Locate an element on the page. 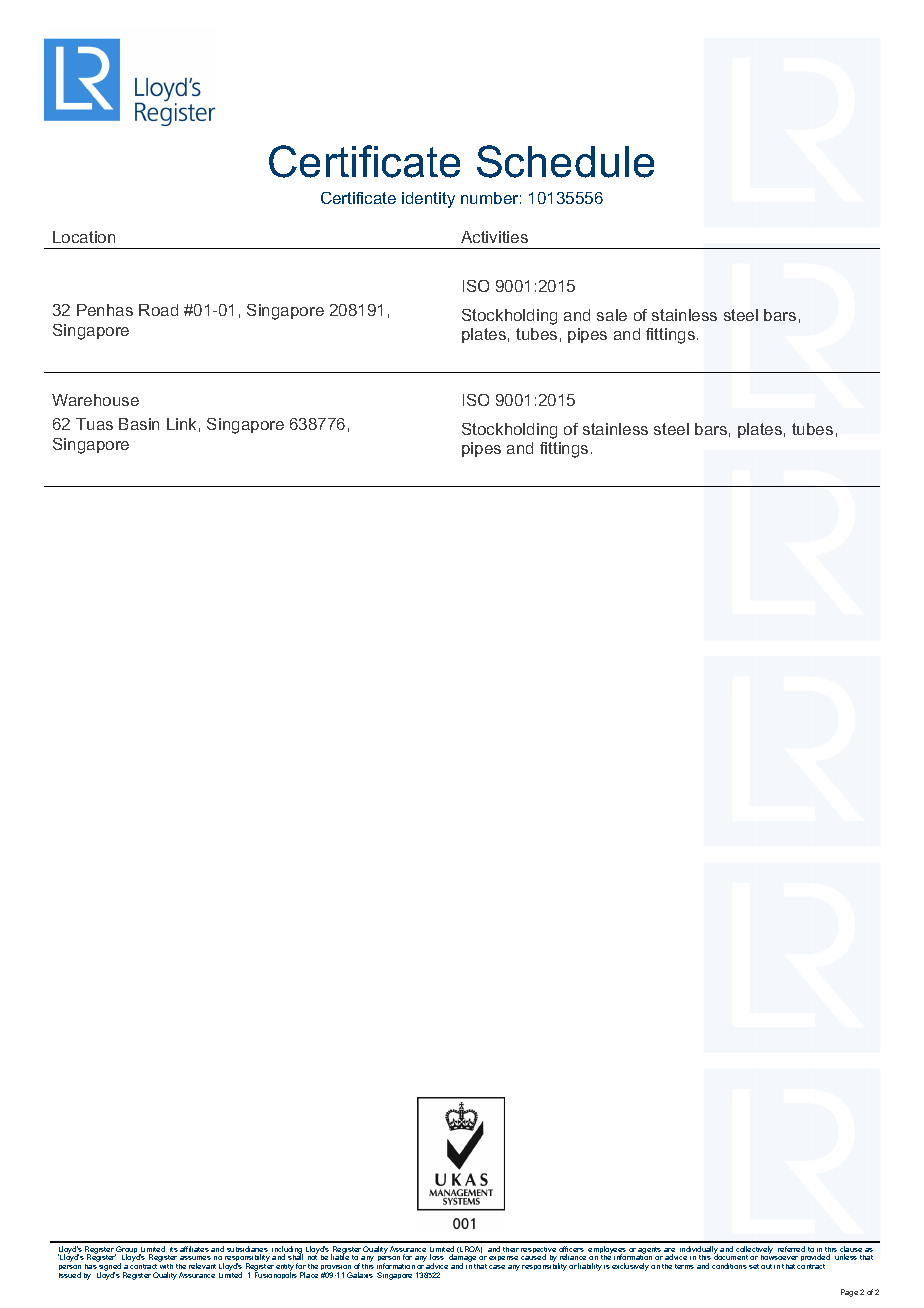 The height and width of the image is (1308, 924). set is located at coordinates (754, 1266).
